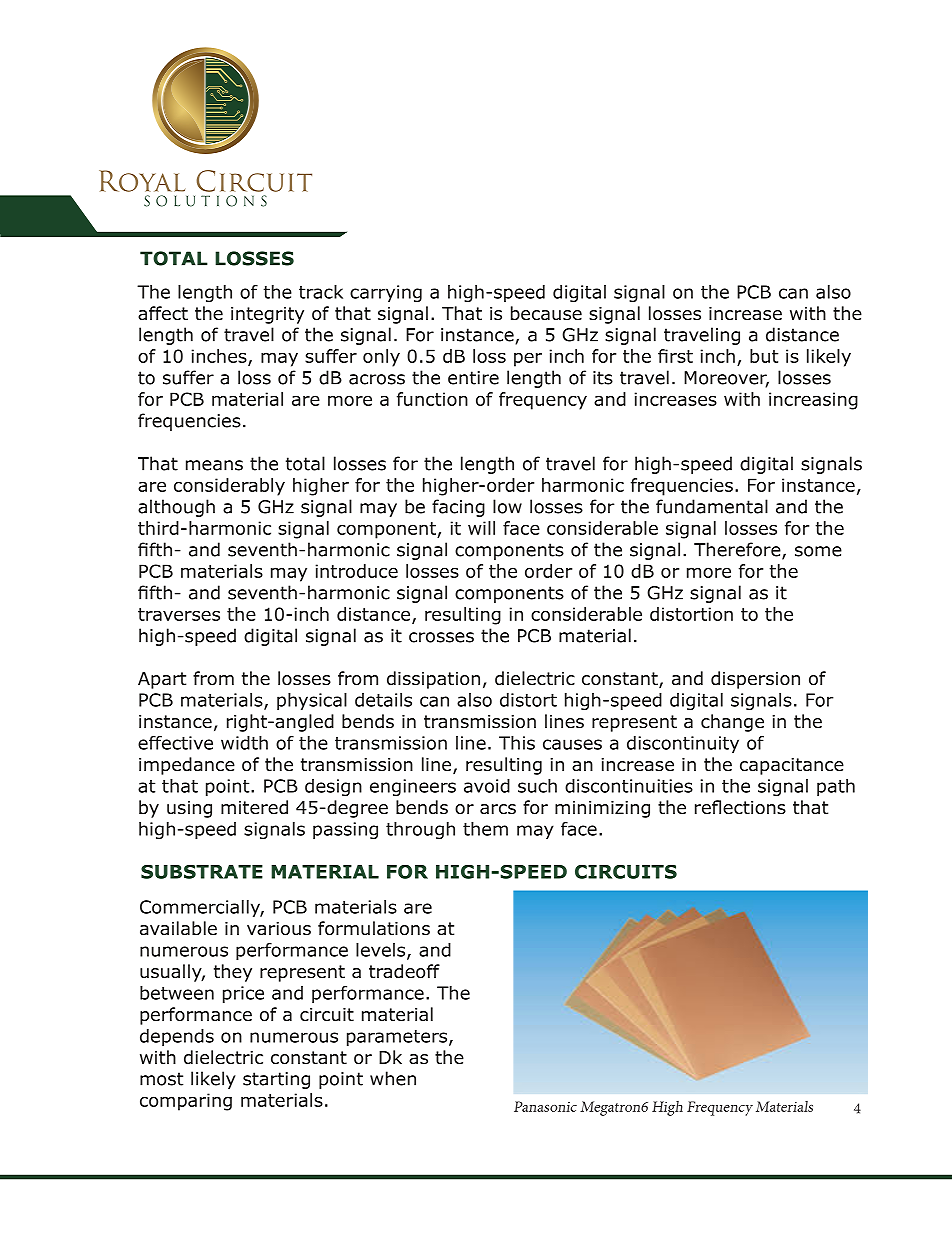 Image resolution: width=952 pixels, height=1233 pixels. I want to click on parameters, so click(398, 1038).
